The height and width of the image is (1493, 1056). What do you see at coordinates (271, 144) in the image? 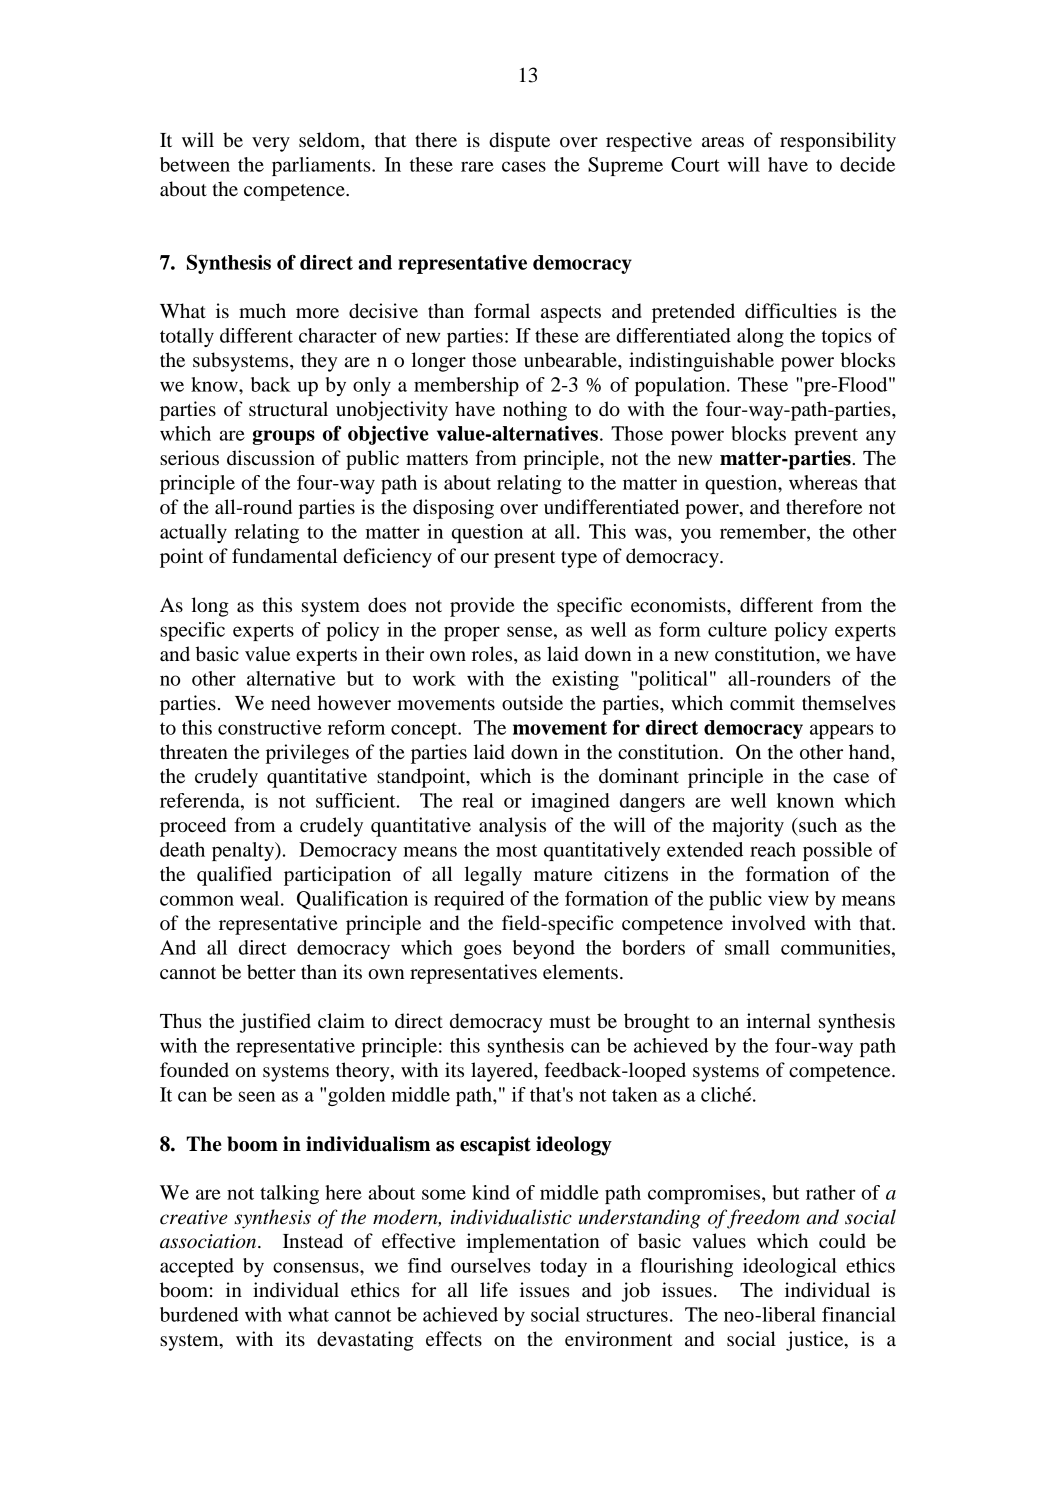
I see `very` at bounding box center [271, 144].
